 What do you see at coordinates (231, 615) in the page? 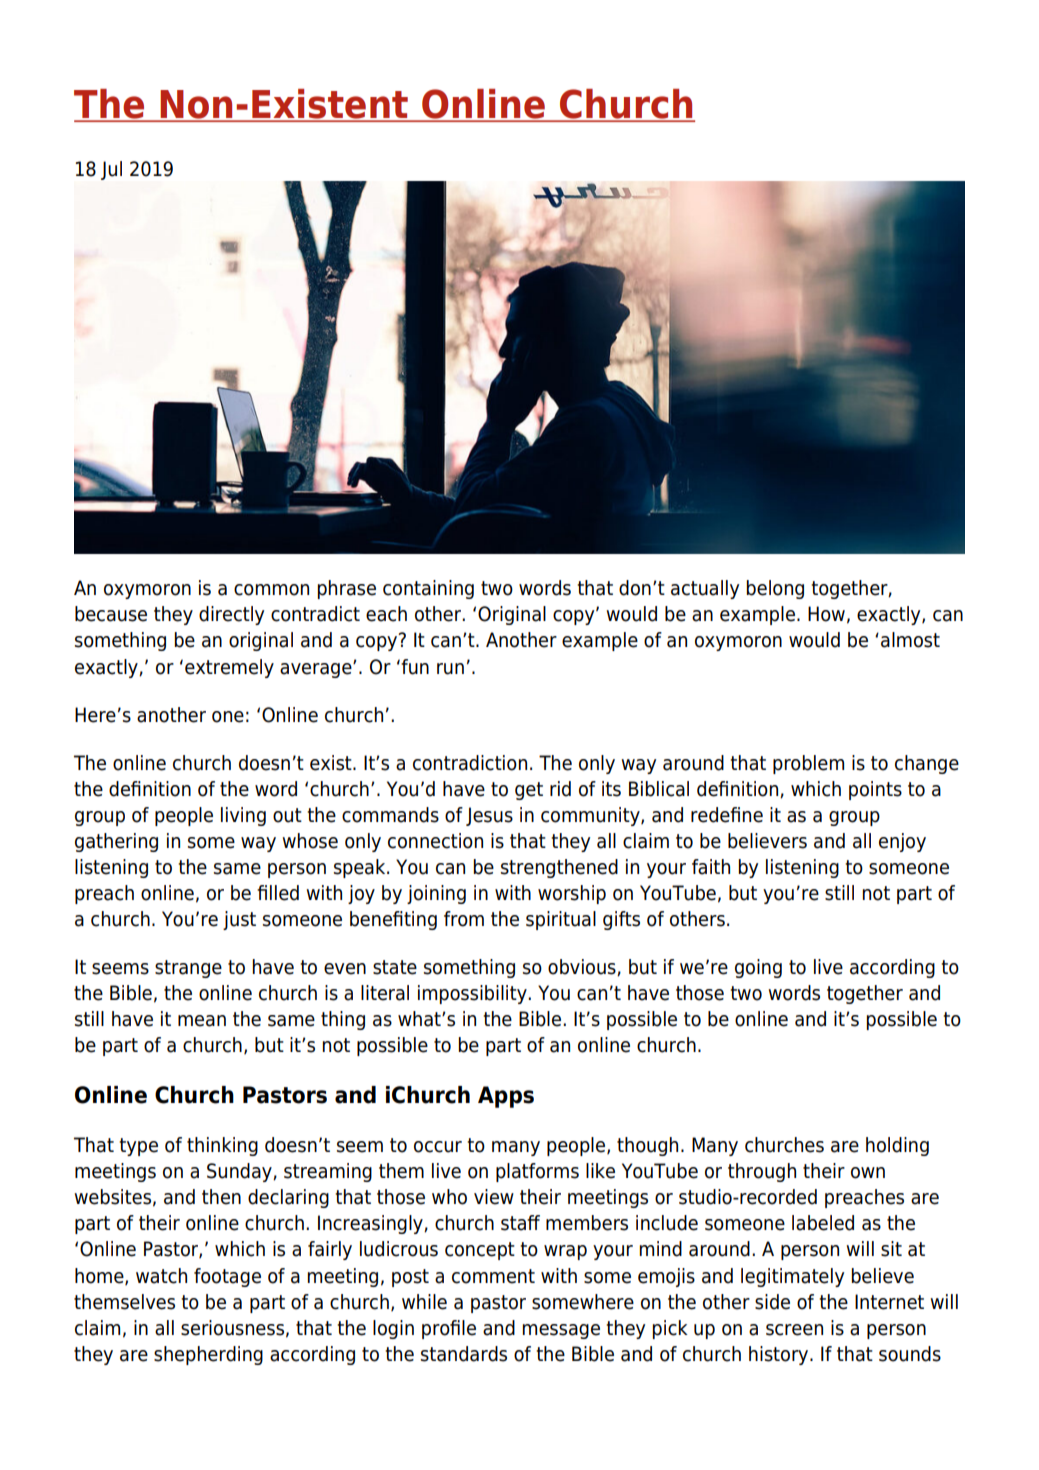
I see `directly` at bounding box center [231, 615].
